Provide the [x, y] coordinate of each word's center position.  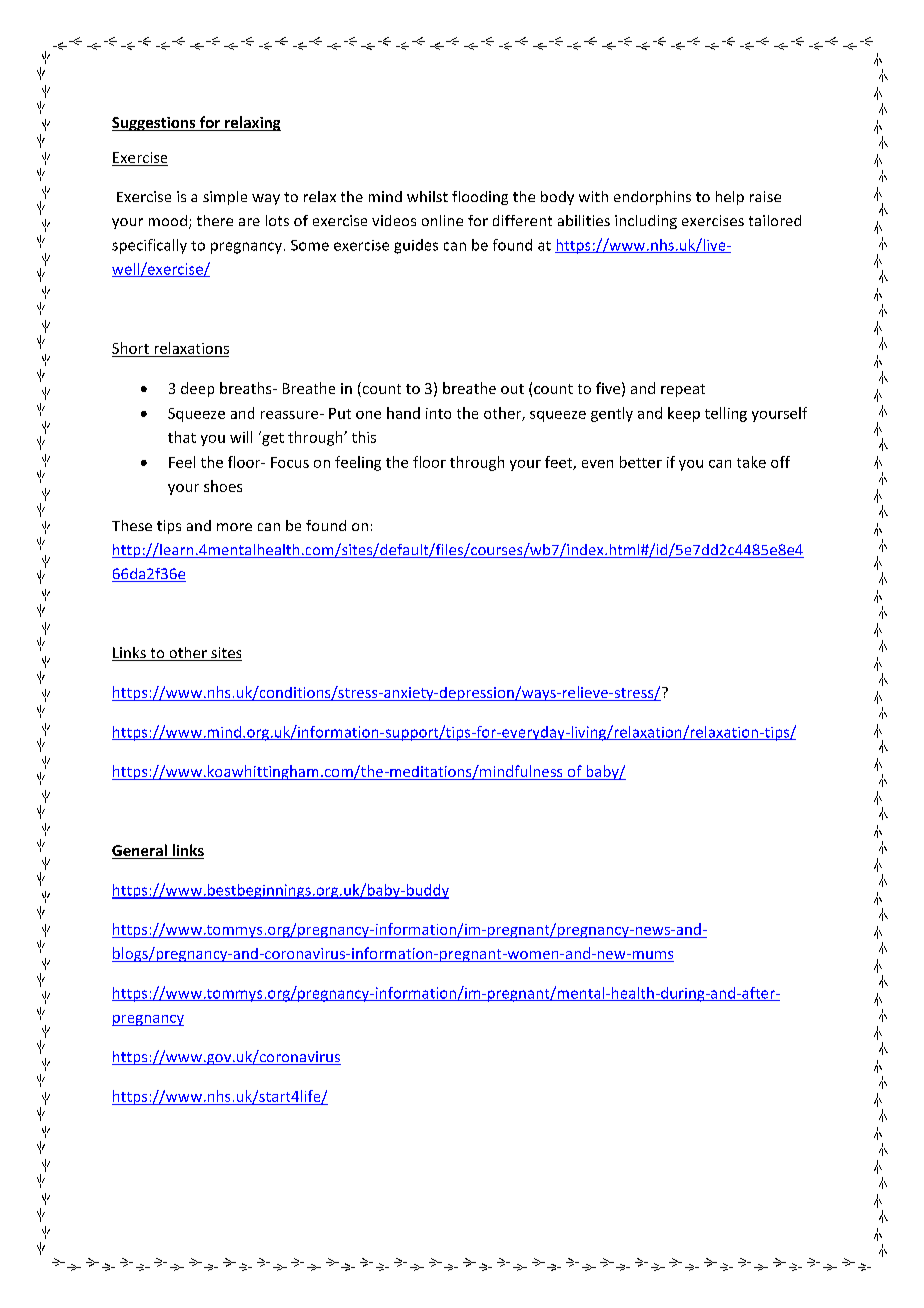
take [751, 462]
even [597, 464]
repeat [683, 390]
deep [197, 389]
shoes [223, 486]
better [641, 462]
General [140, 851]
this [364, 437]
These [132, 525]
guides [416, 246]
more [234, 527]
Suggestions [155, 124]
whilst [427, 196]
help [730, 198]
